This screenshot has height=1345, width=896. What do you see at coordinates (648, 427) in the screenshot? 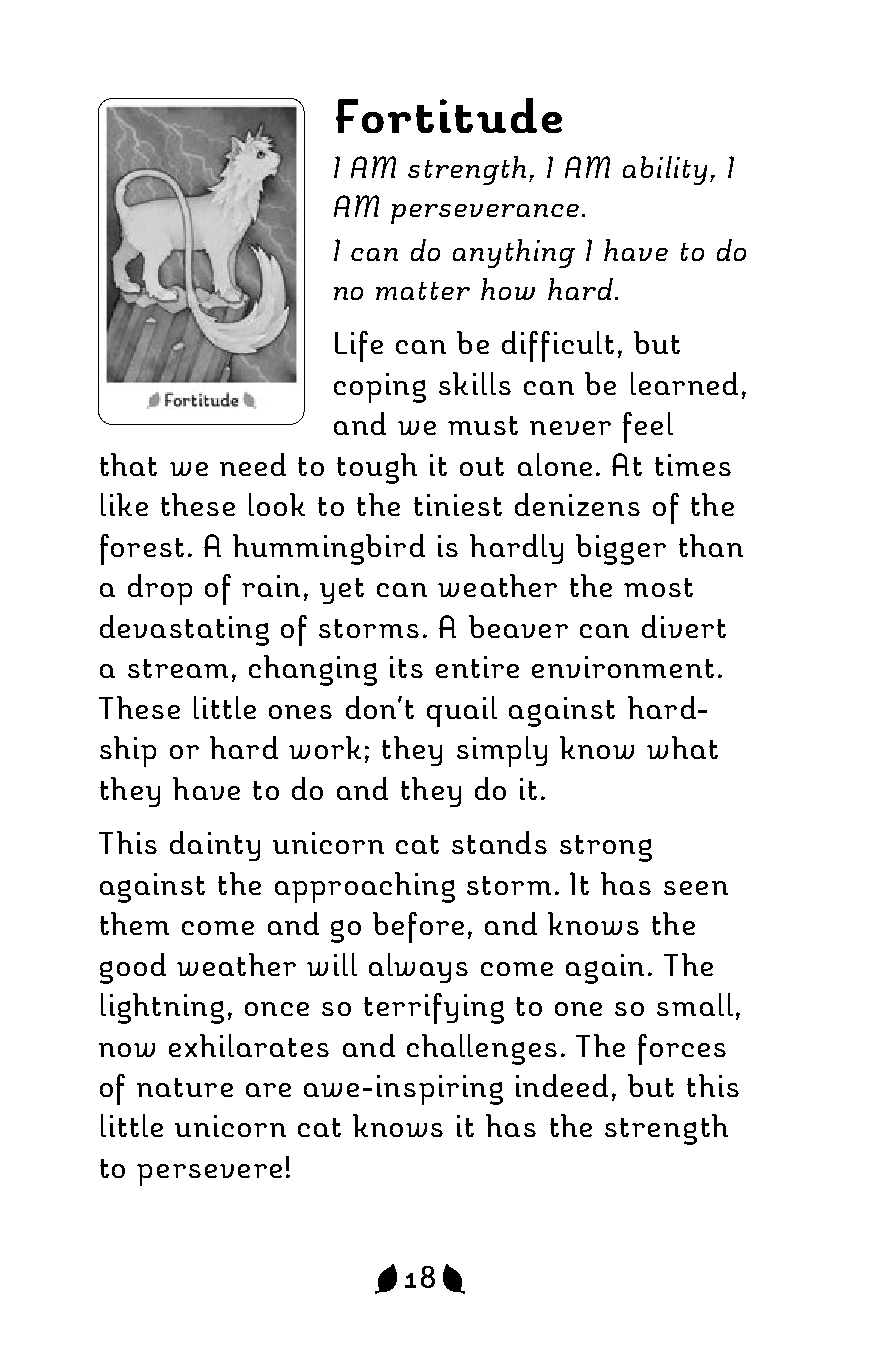
I see `feel` at bounding box center [648, 427].
